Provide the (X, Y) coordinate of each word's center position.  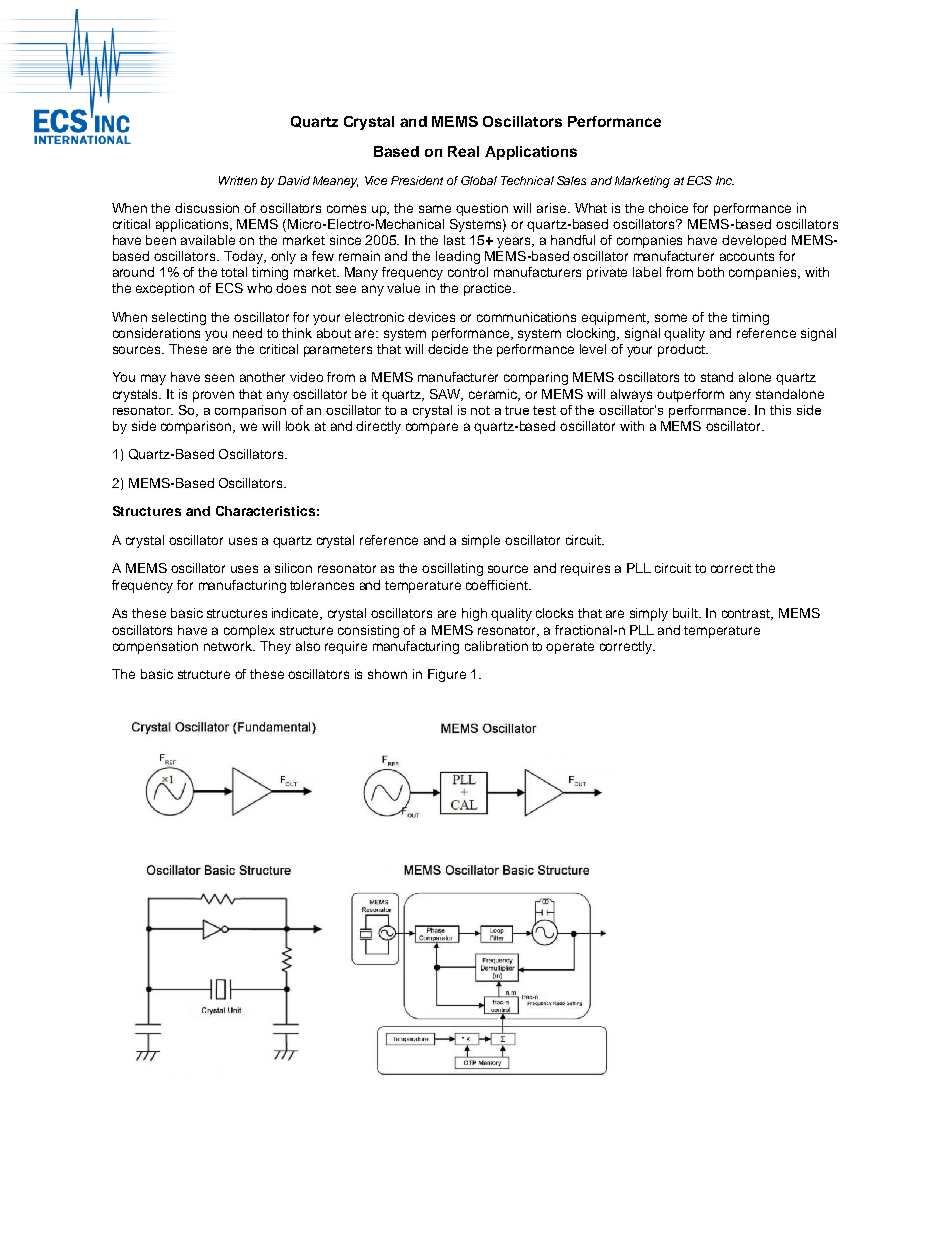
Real (463, 151)
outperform (690, 395)
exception (165, 289)
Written (238, 180)
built (686, 613)
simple (481, 541)
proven (213, 396)
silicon (293, 568)
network (229, 646)
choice (668, 208)
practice (489, 289)
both (711, 272)
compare (432, 428)
